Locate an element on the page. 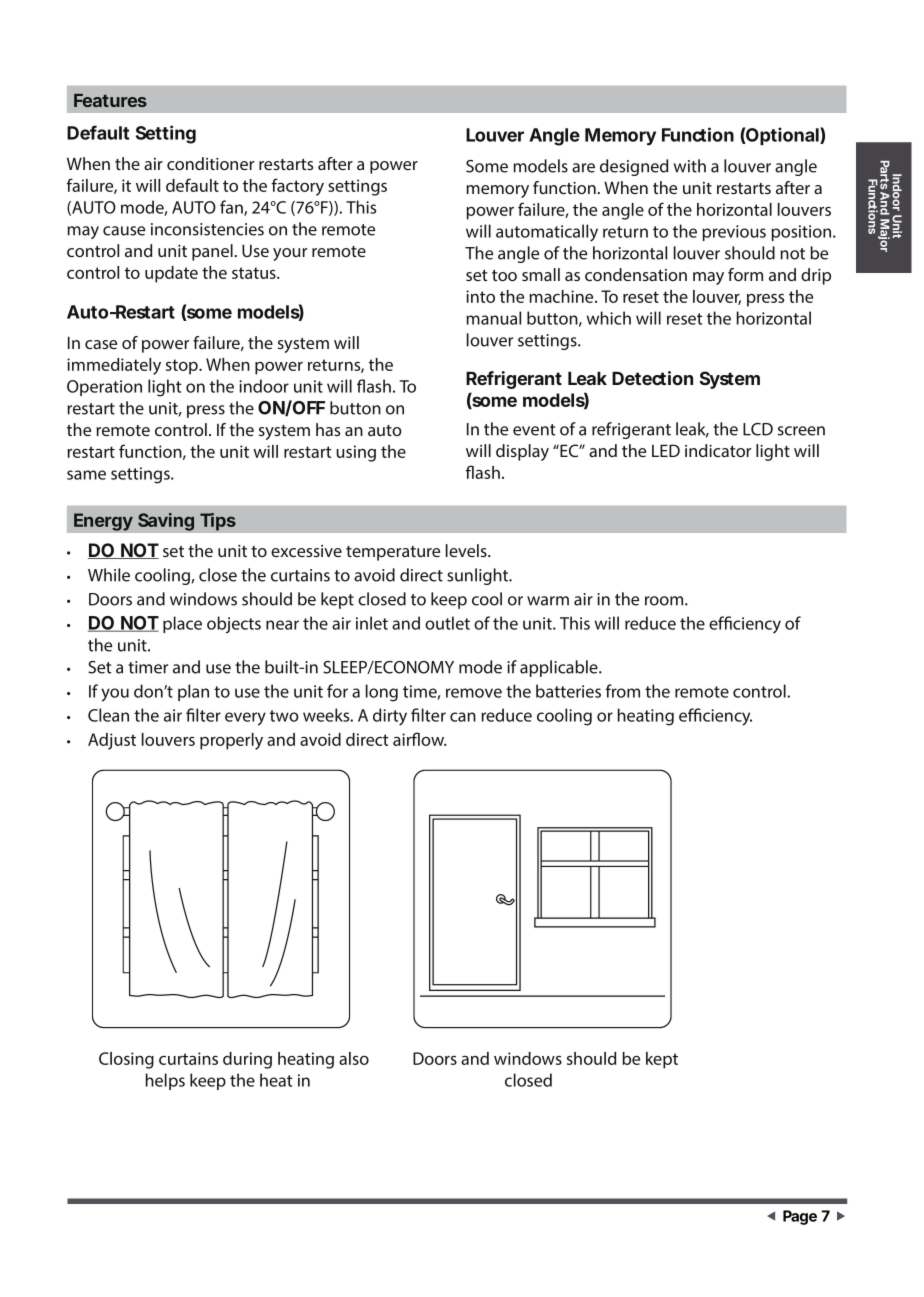 This page has width=924, height=1297. conditioner is located at coordinates (210, 163).
